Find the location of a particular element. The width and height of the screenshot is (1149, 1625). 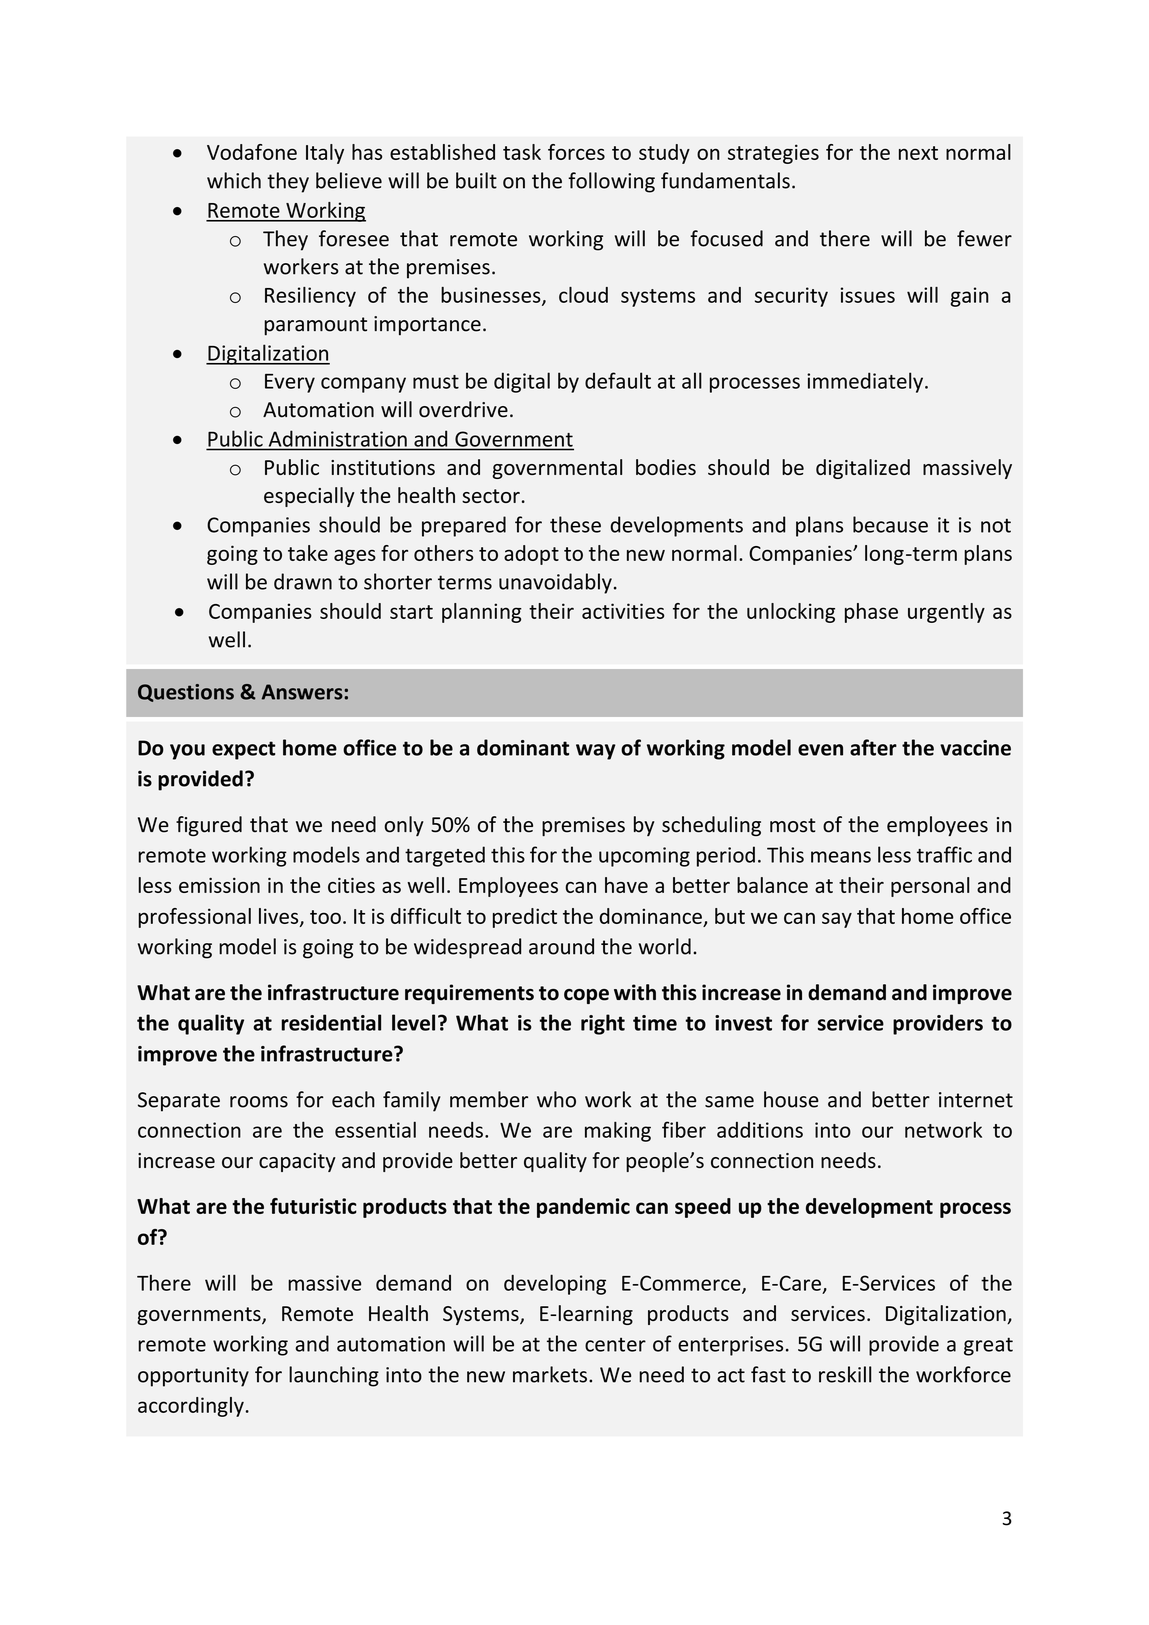

unavoidably is located at coordinates (555, 583).
